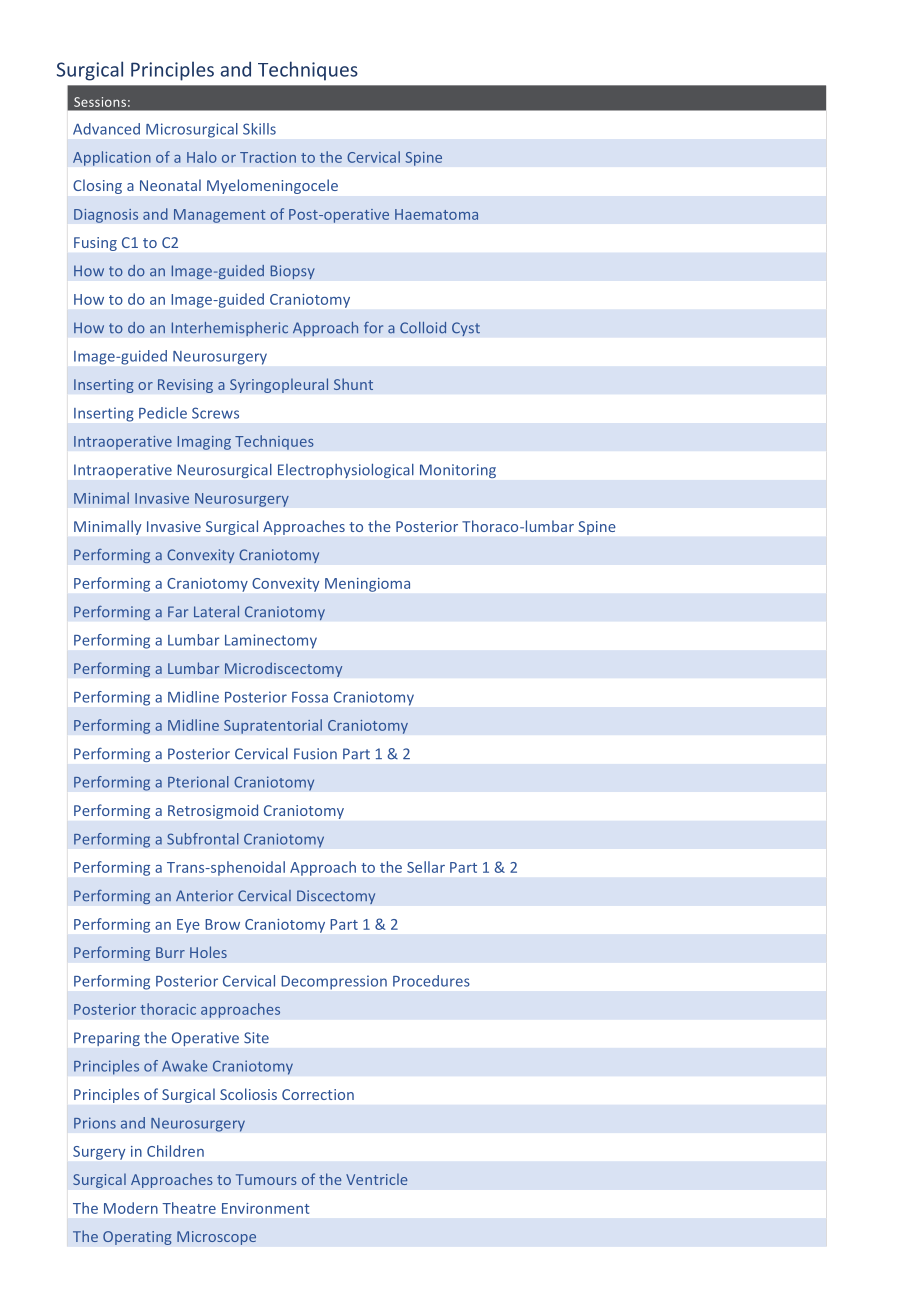 This page has height=1308, width=924. Describe the element at coordinates (423, 328) in the page. I see `Colloid` at that location.
